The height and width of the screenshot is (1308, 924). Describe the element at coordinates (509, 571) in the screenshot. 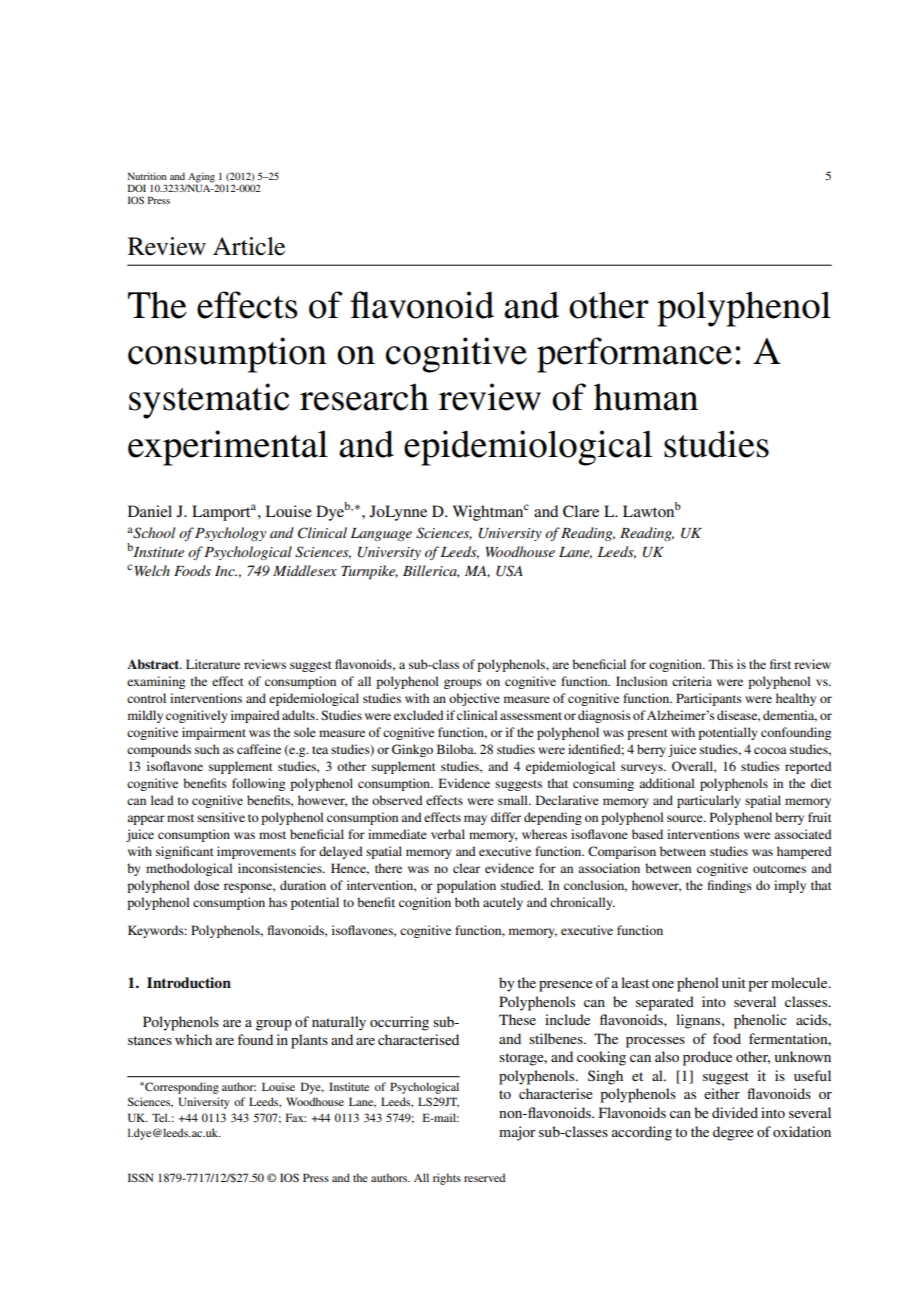

I see `USA` at that location.
